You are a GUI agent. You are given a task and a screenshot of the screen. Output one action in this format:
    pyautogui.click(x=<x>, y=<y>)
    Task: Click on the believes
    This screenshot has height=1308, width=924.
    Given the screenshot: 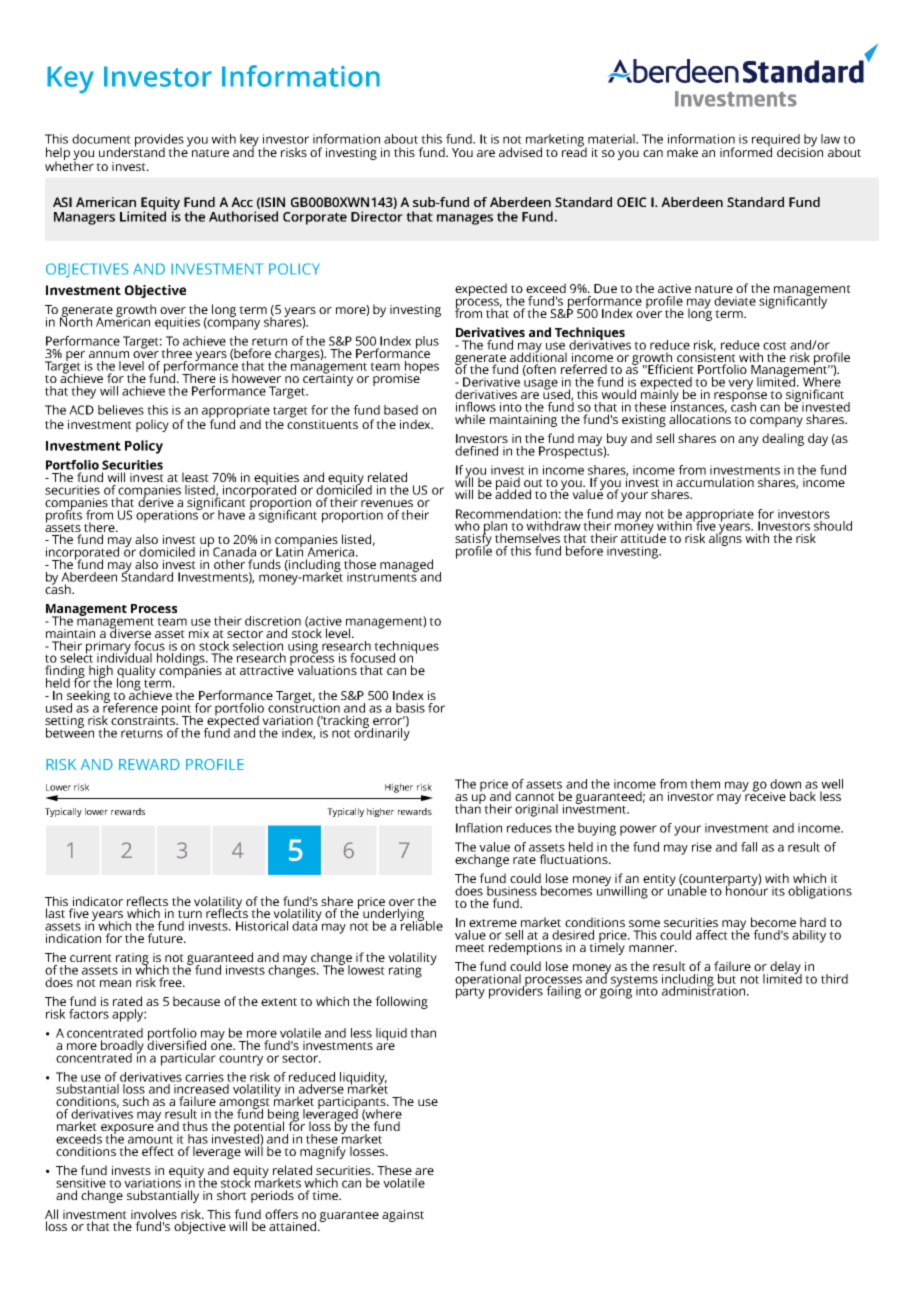 What is the action you would take?
    pyautogui.click(x=121, y=410)
